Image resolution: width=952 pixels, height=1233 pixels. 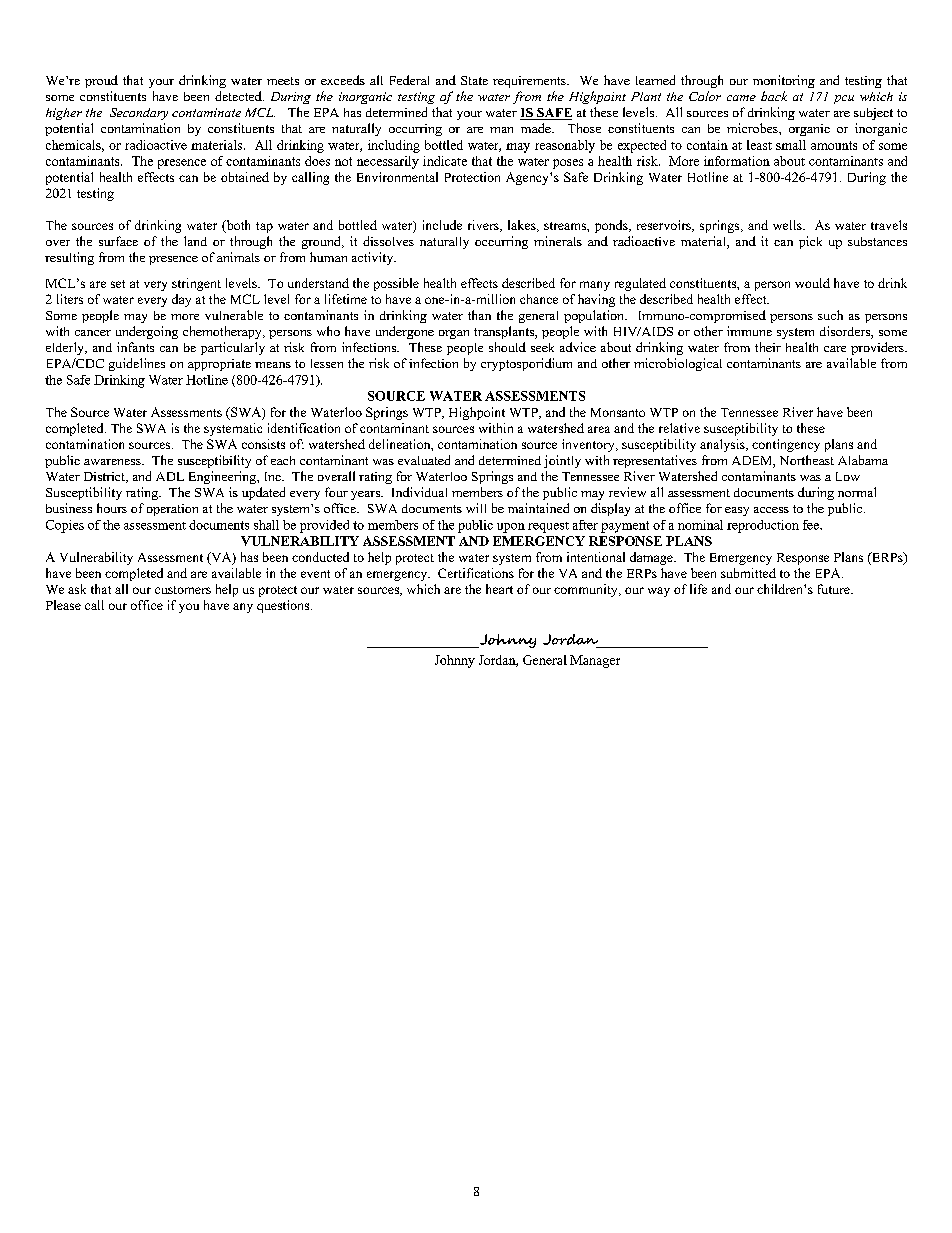 What do you see at coordinates (137, 364) in the screenshot?
I see `guidelines` at bounding box center [137, 364].
